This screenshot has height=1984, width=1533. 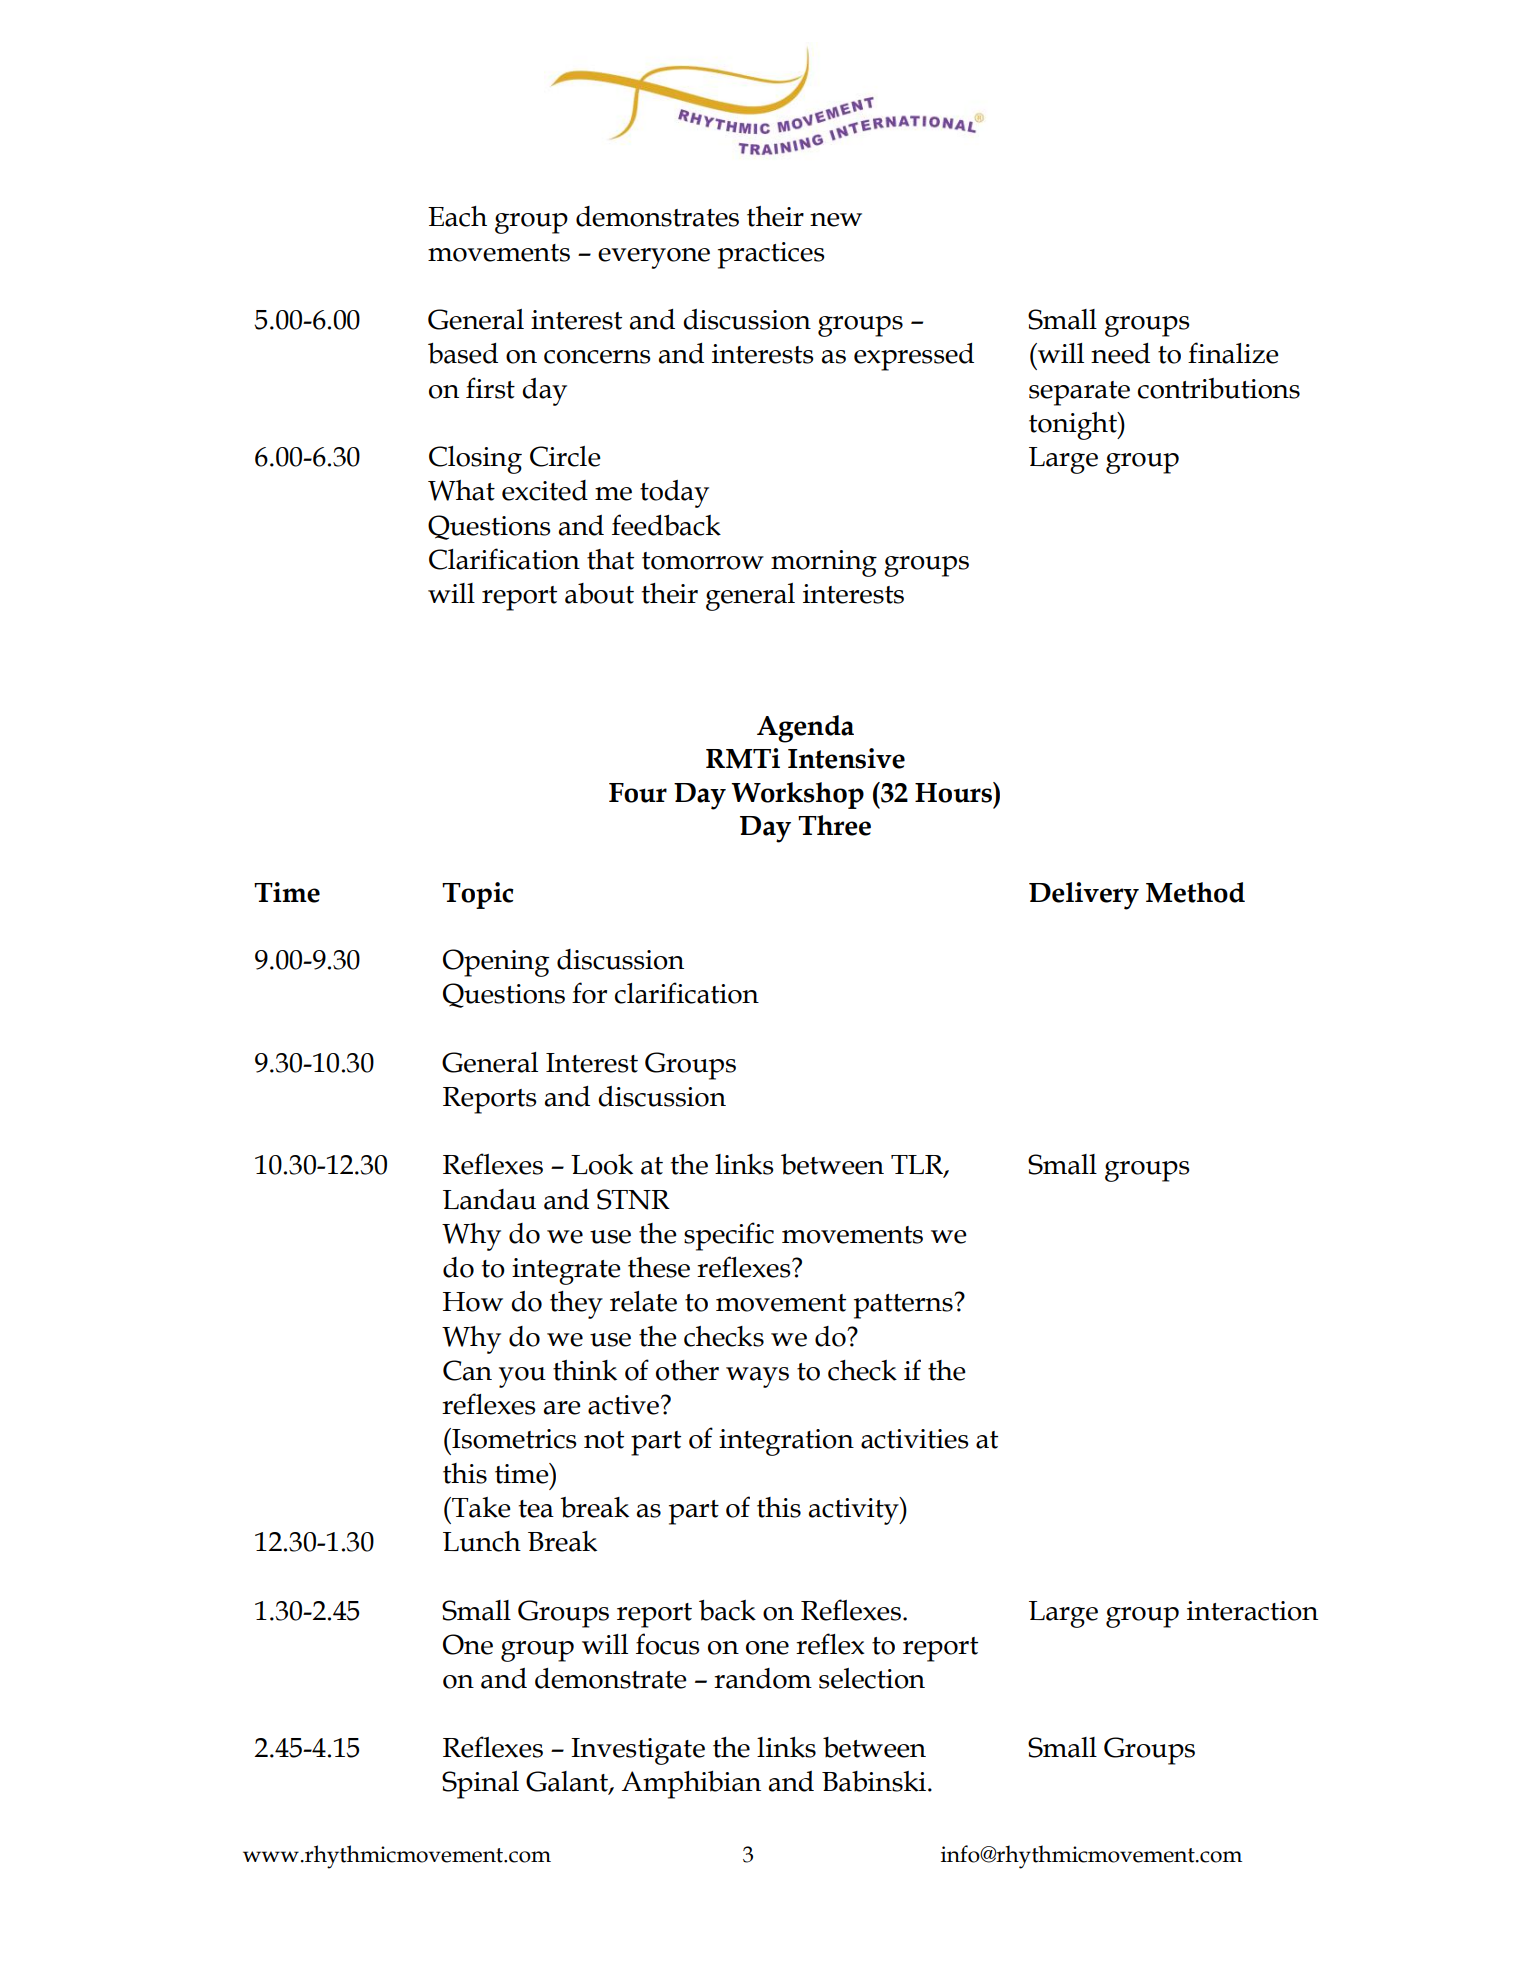 What do you see at coordinates (834, 825) in the screenshot?
I see `Three` at bounding box center [834, 825].
